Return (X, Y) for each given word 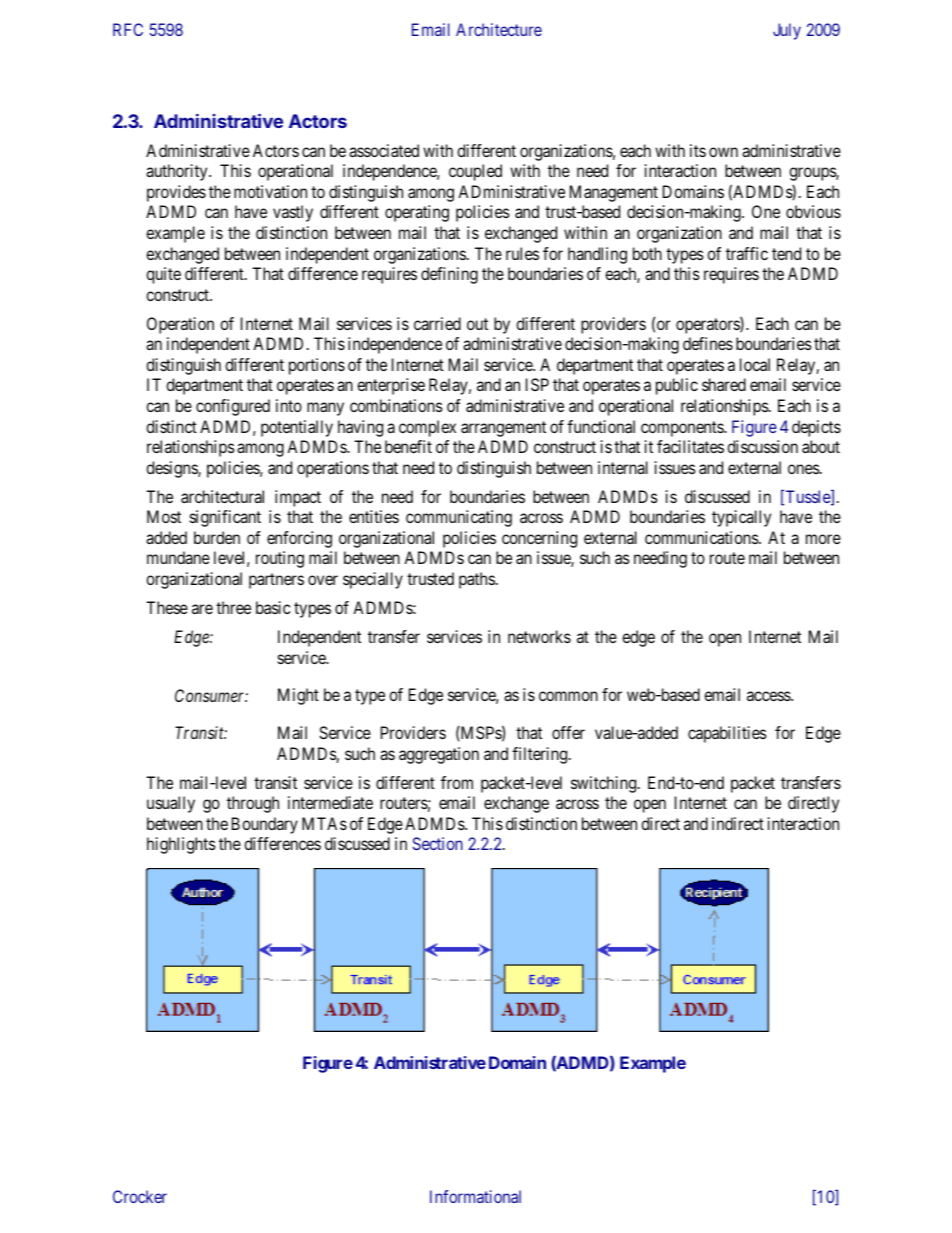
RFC (128, 29)
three (233, 607)
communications (702, 537)
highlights (181, 845)
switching (605, 784)
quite (163, 275)
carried (437, 323)
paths (477, 580)
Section (438, 843)
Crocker (140, 1196)
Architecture (499, 29)
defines (708, 343)
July (787, 31)
